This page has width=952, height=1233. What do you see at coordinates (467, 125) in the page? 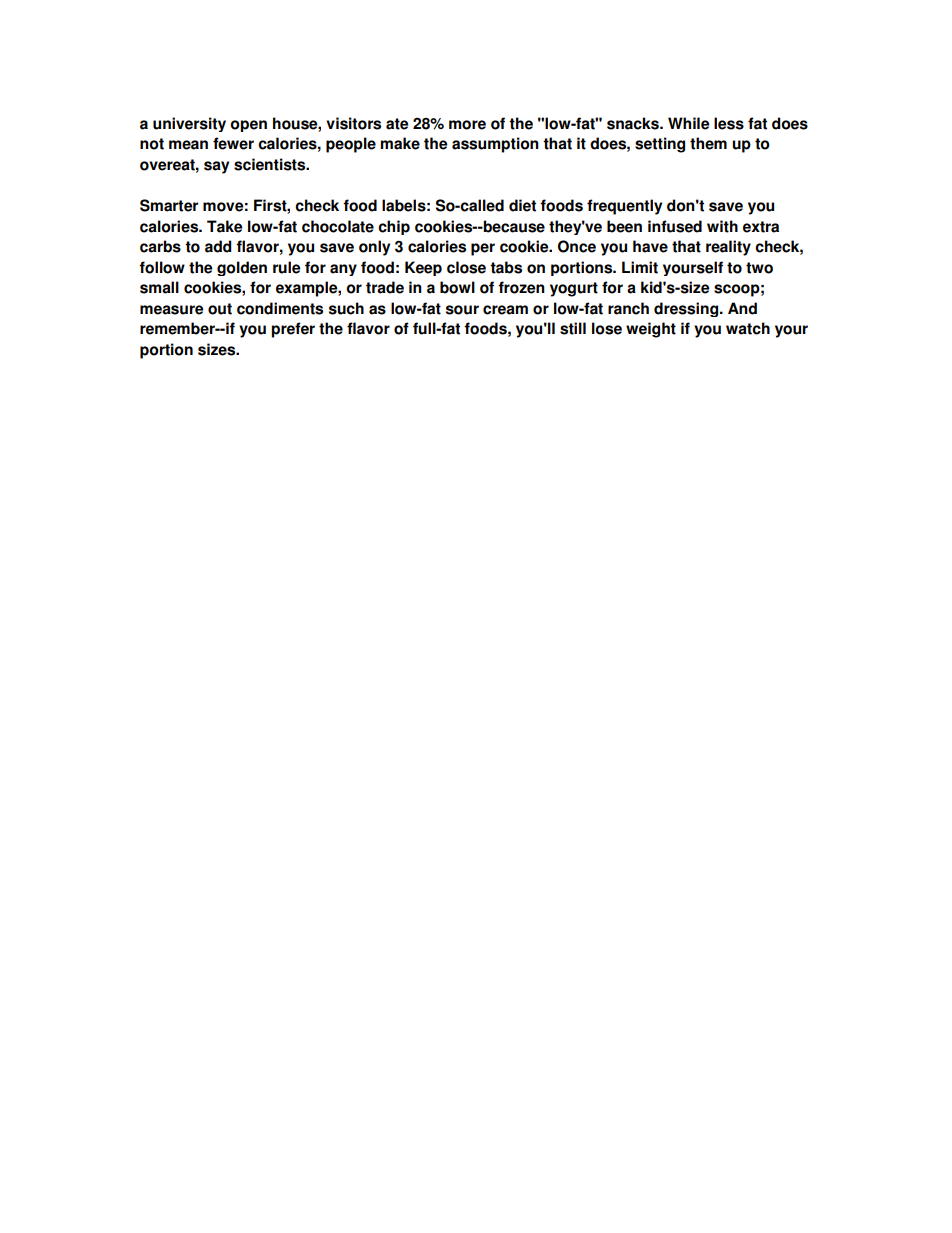
I see `more` at bounding box center [467, 125].
